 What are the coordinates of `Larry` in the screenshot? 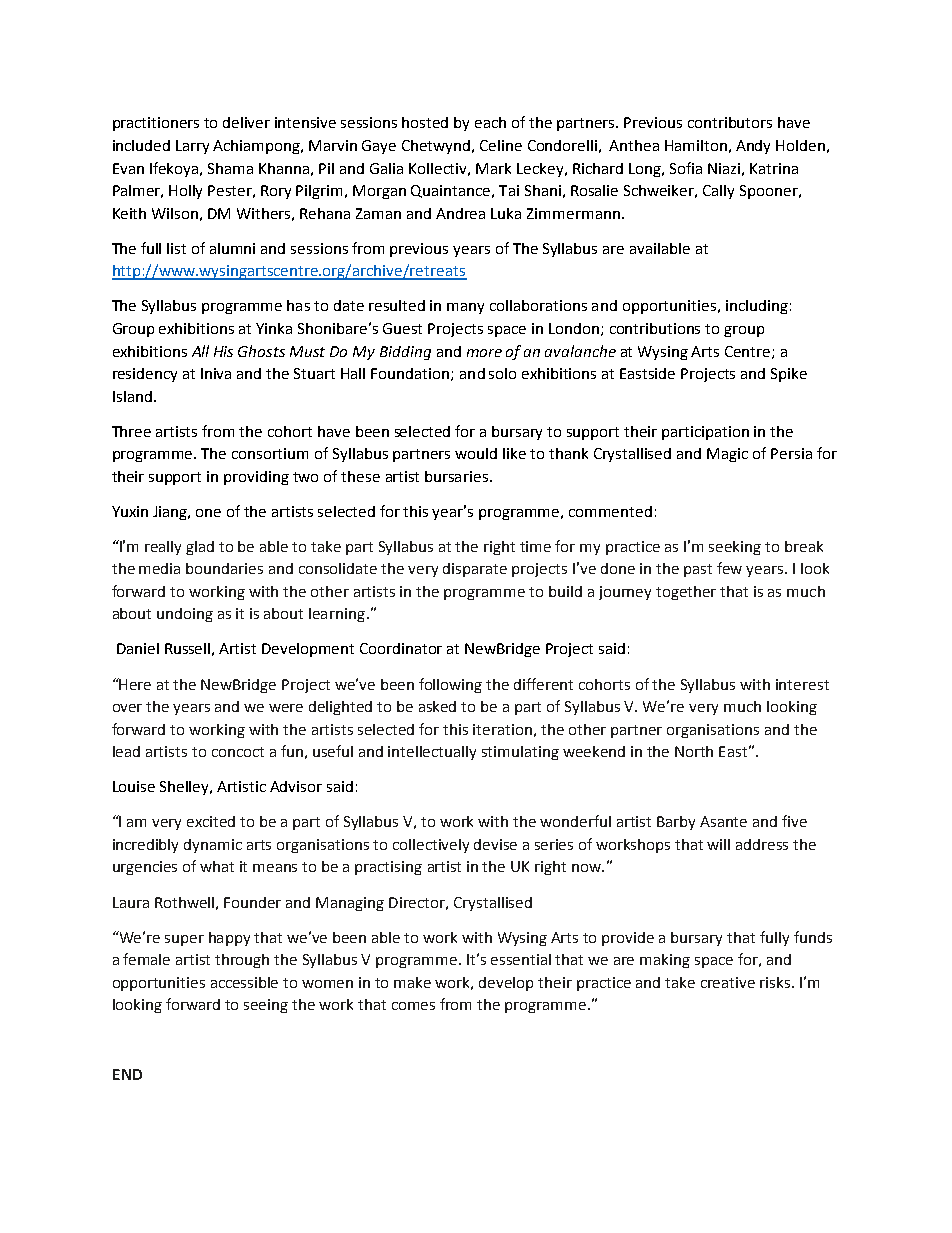 It's located at (192, 147).
